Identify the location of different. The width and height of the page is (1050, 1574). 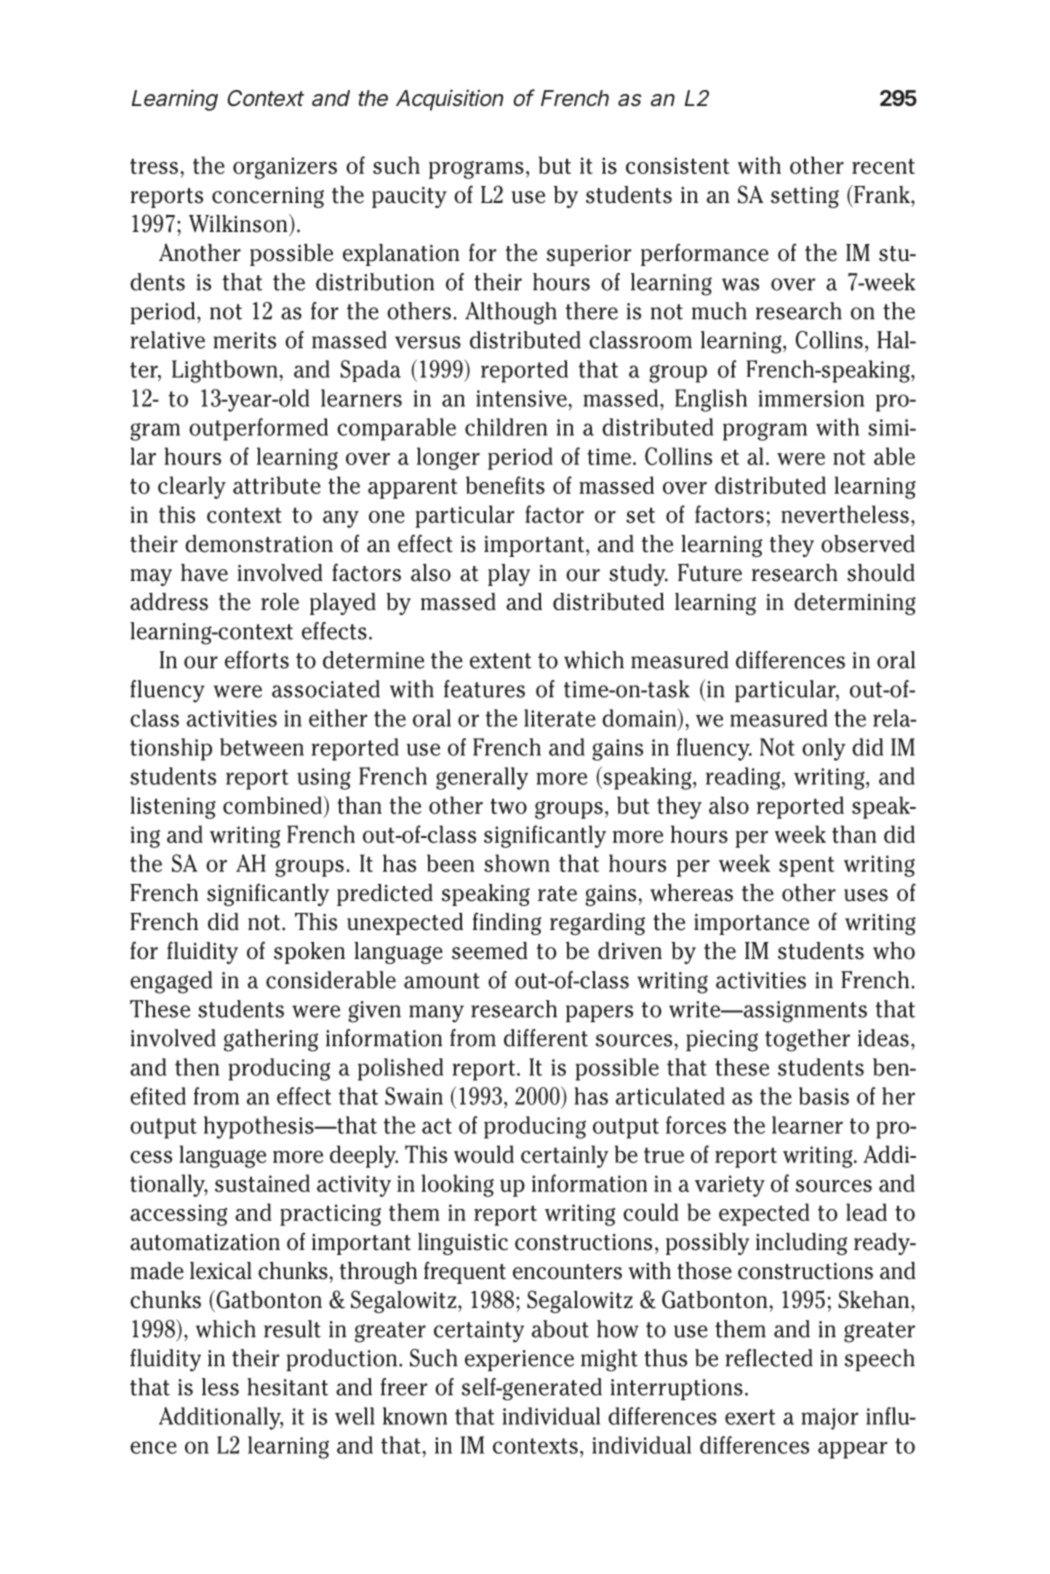
(546, 1038).
